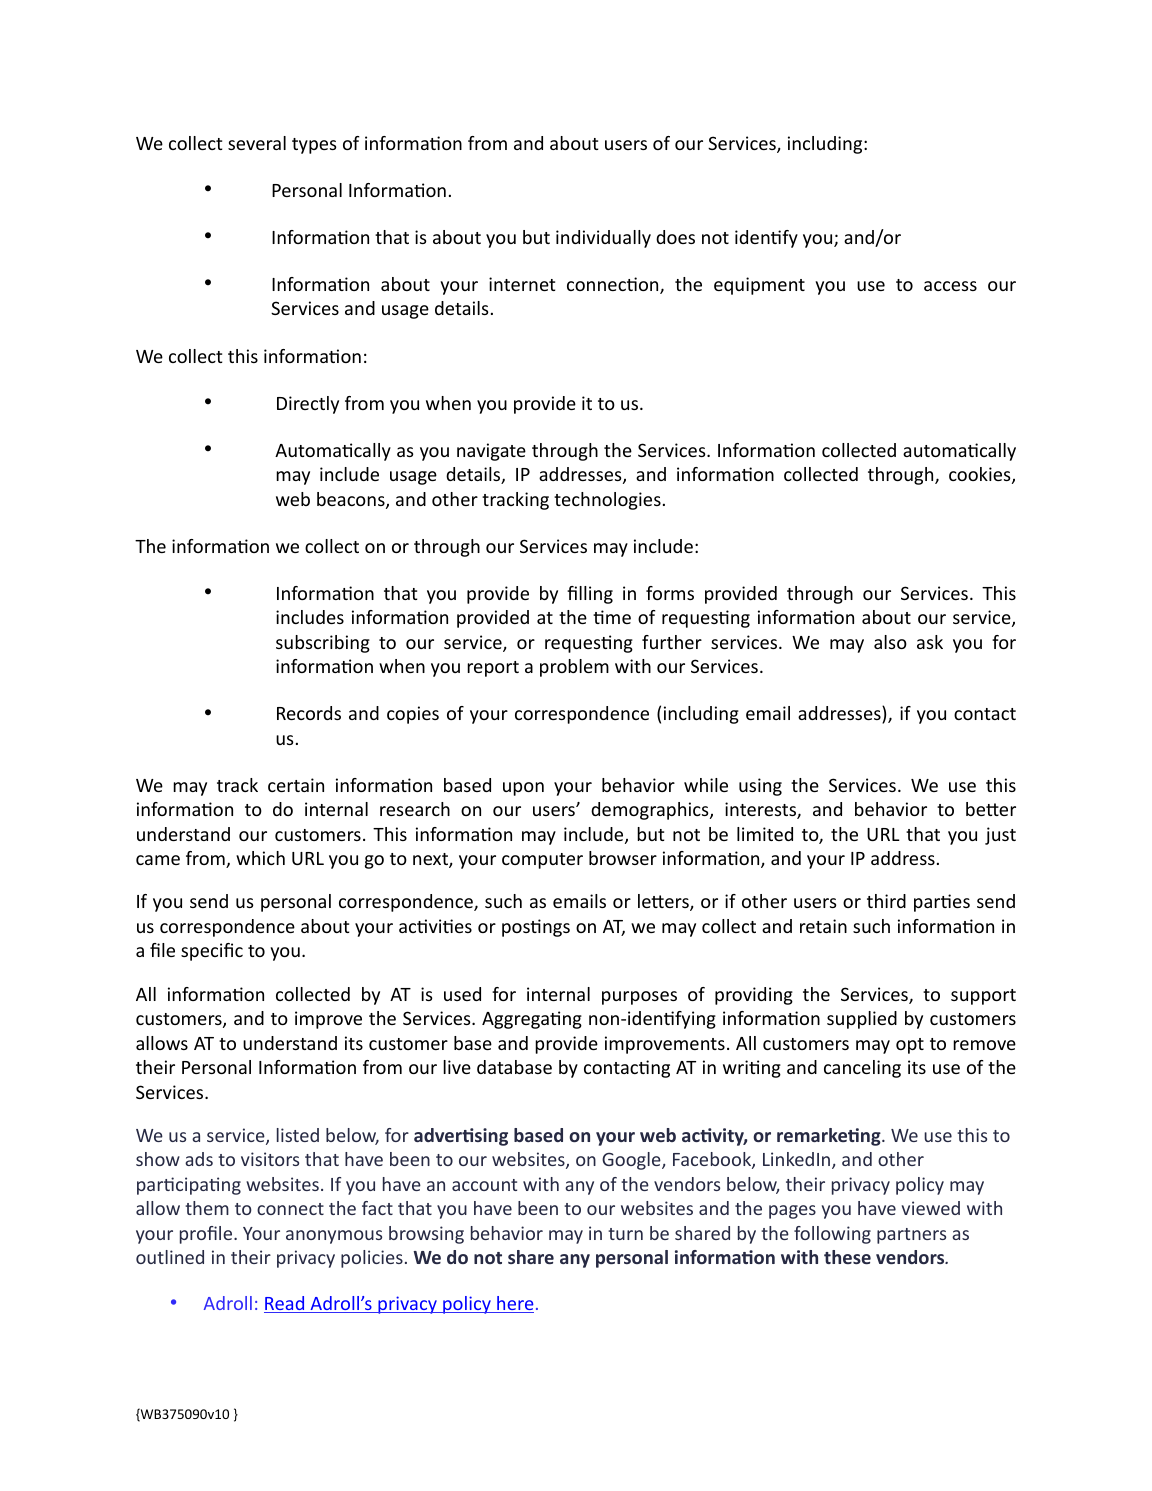  I want to click on third, so click(886, 901).
